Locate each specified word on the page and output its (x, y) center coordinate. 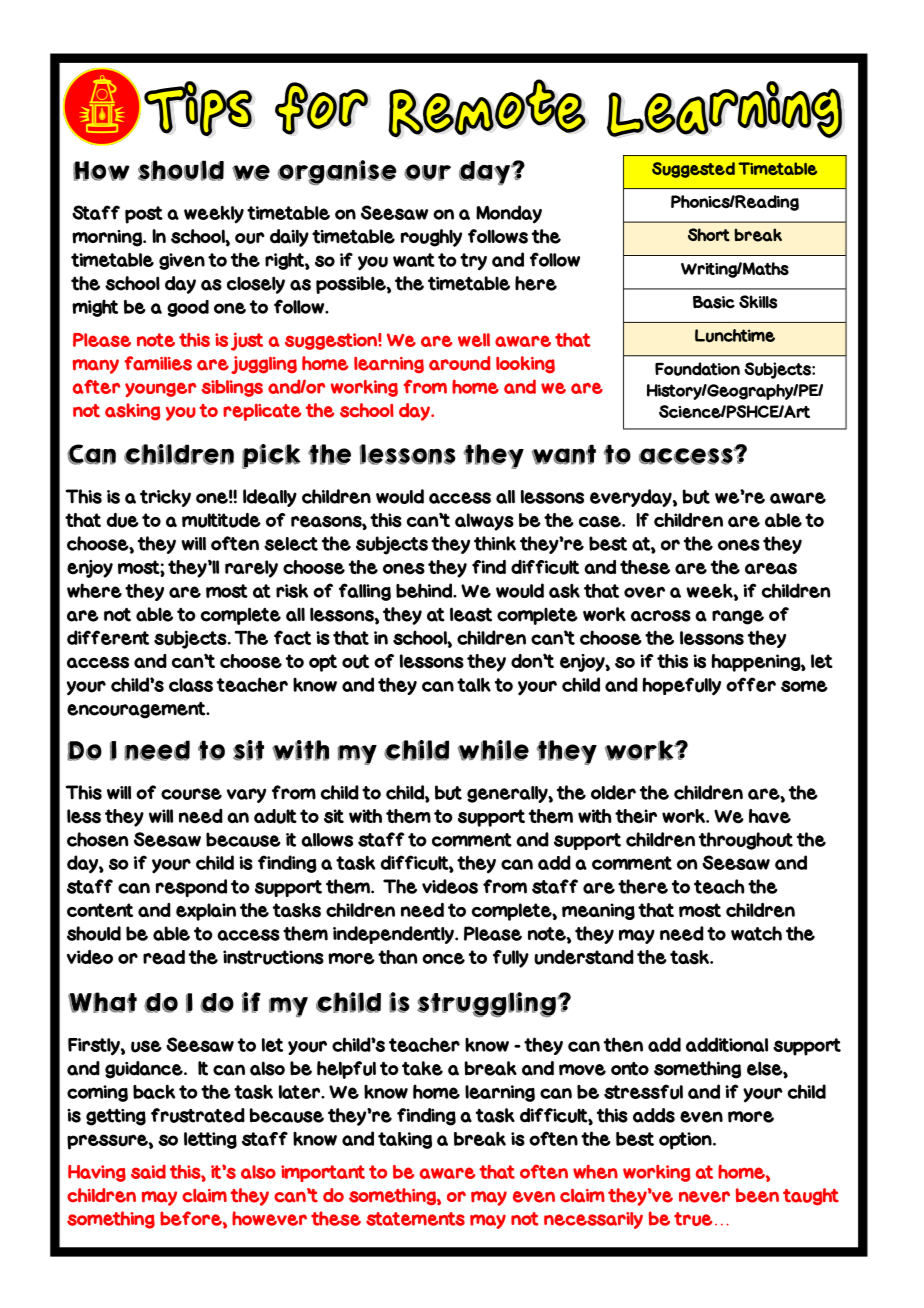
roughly (431, 238)
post (144, 215)
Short (709, 235)
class (191, 685)
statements (415, 1219)
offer (751, 684)
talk (474, 684)
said (148, 1171)
